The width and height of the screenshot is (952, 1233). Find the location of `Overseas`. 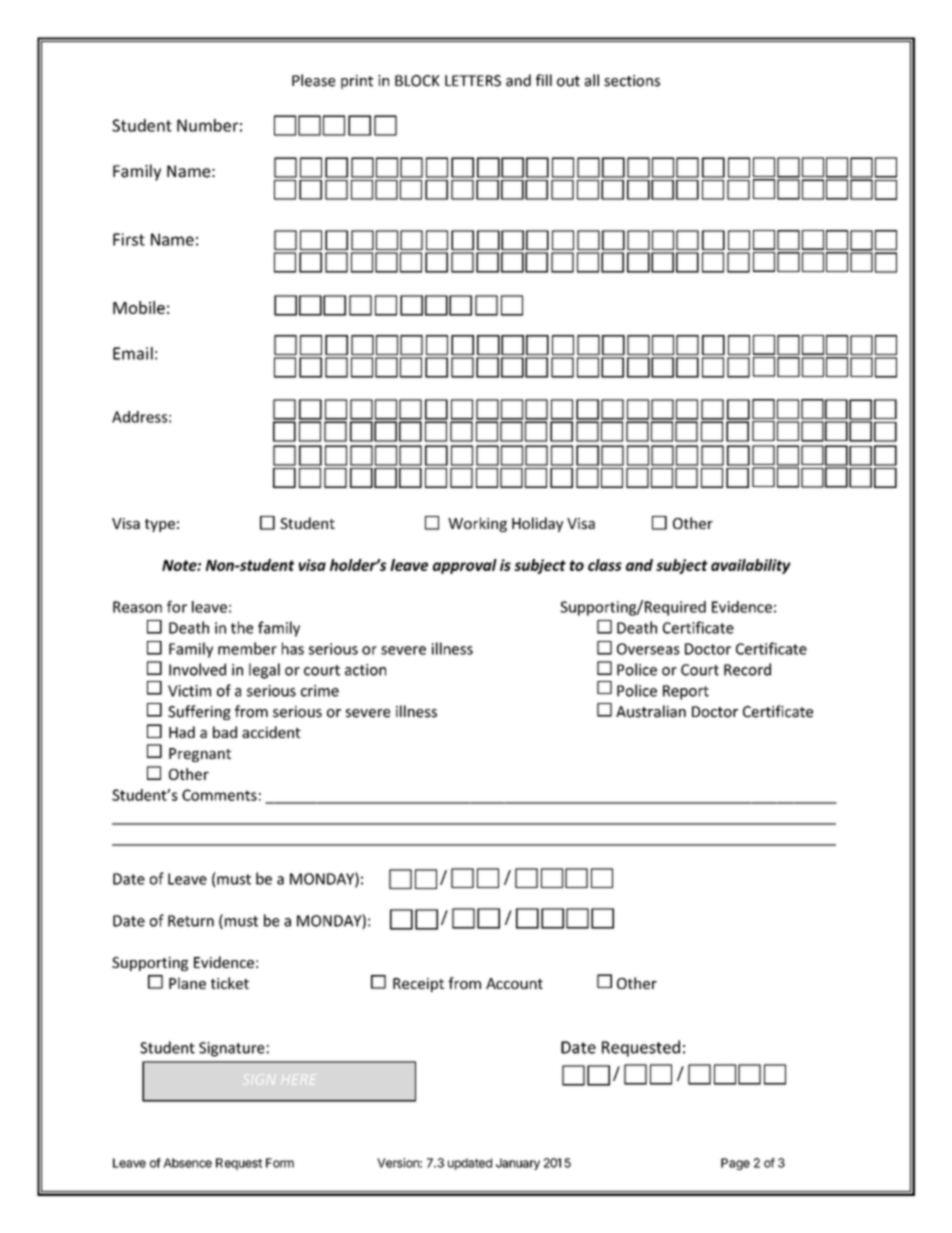

Overseas is located at coordinates (648, 649).
